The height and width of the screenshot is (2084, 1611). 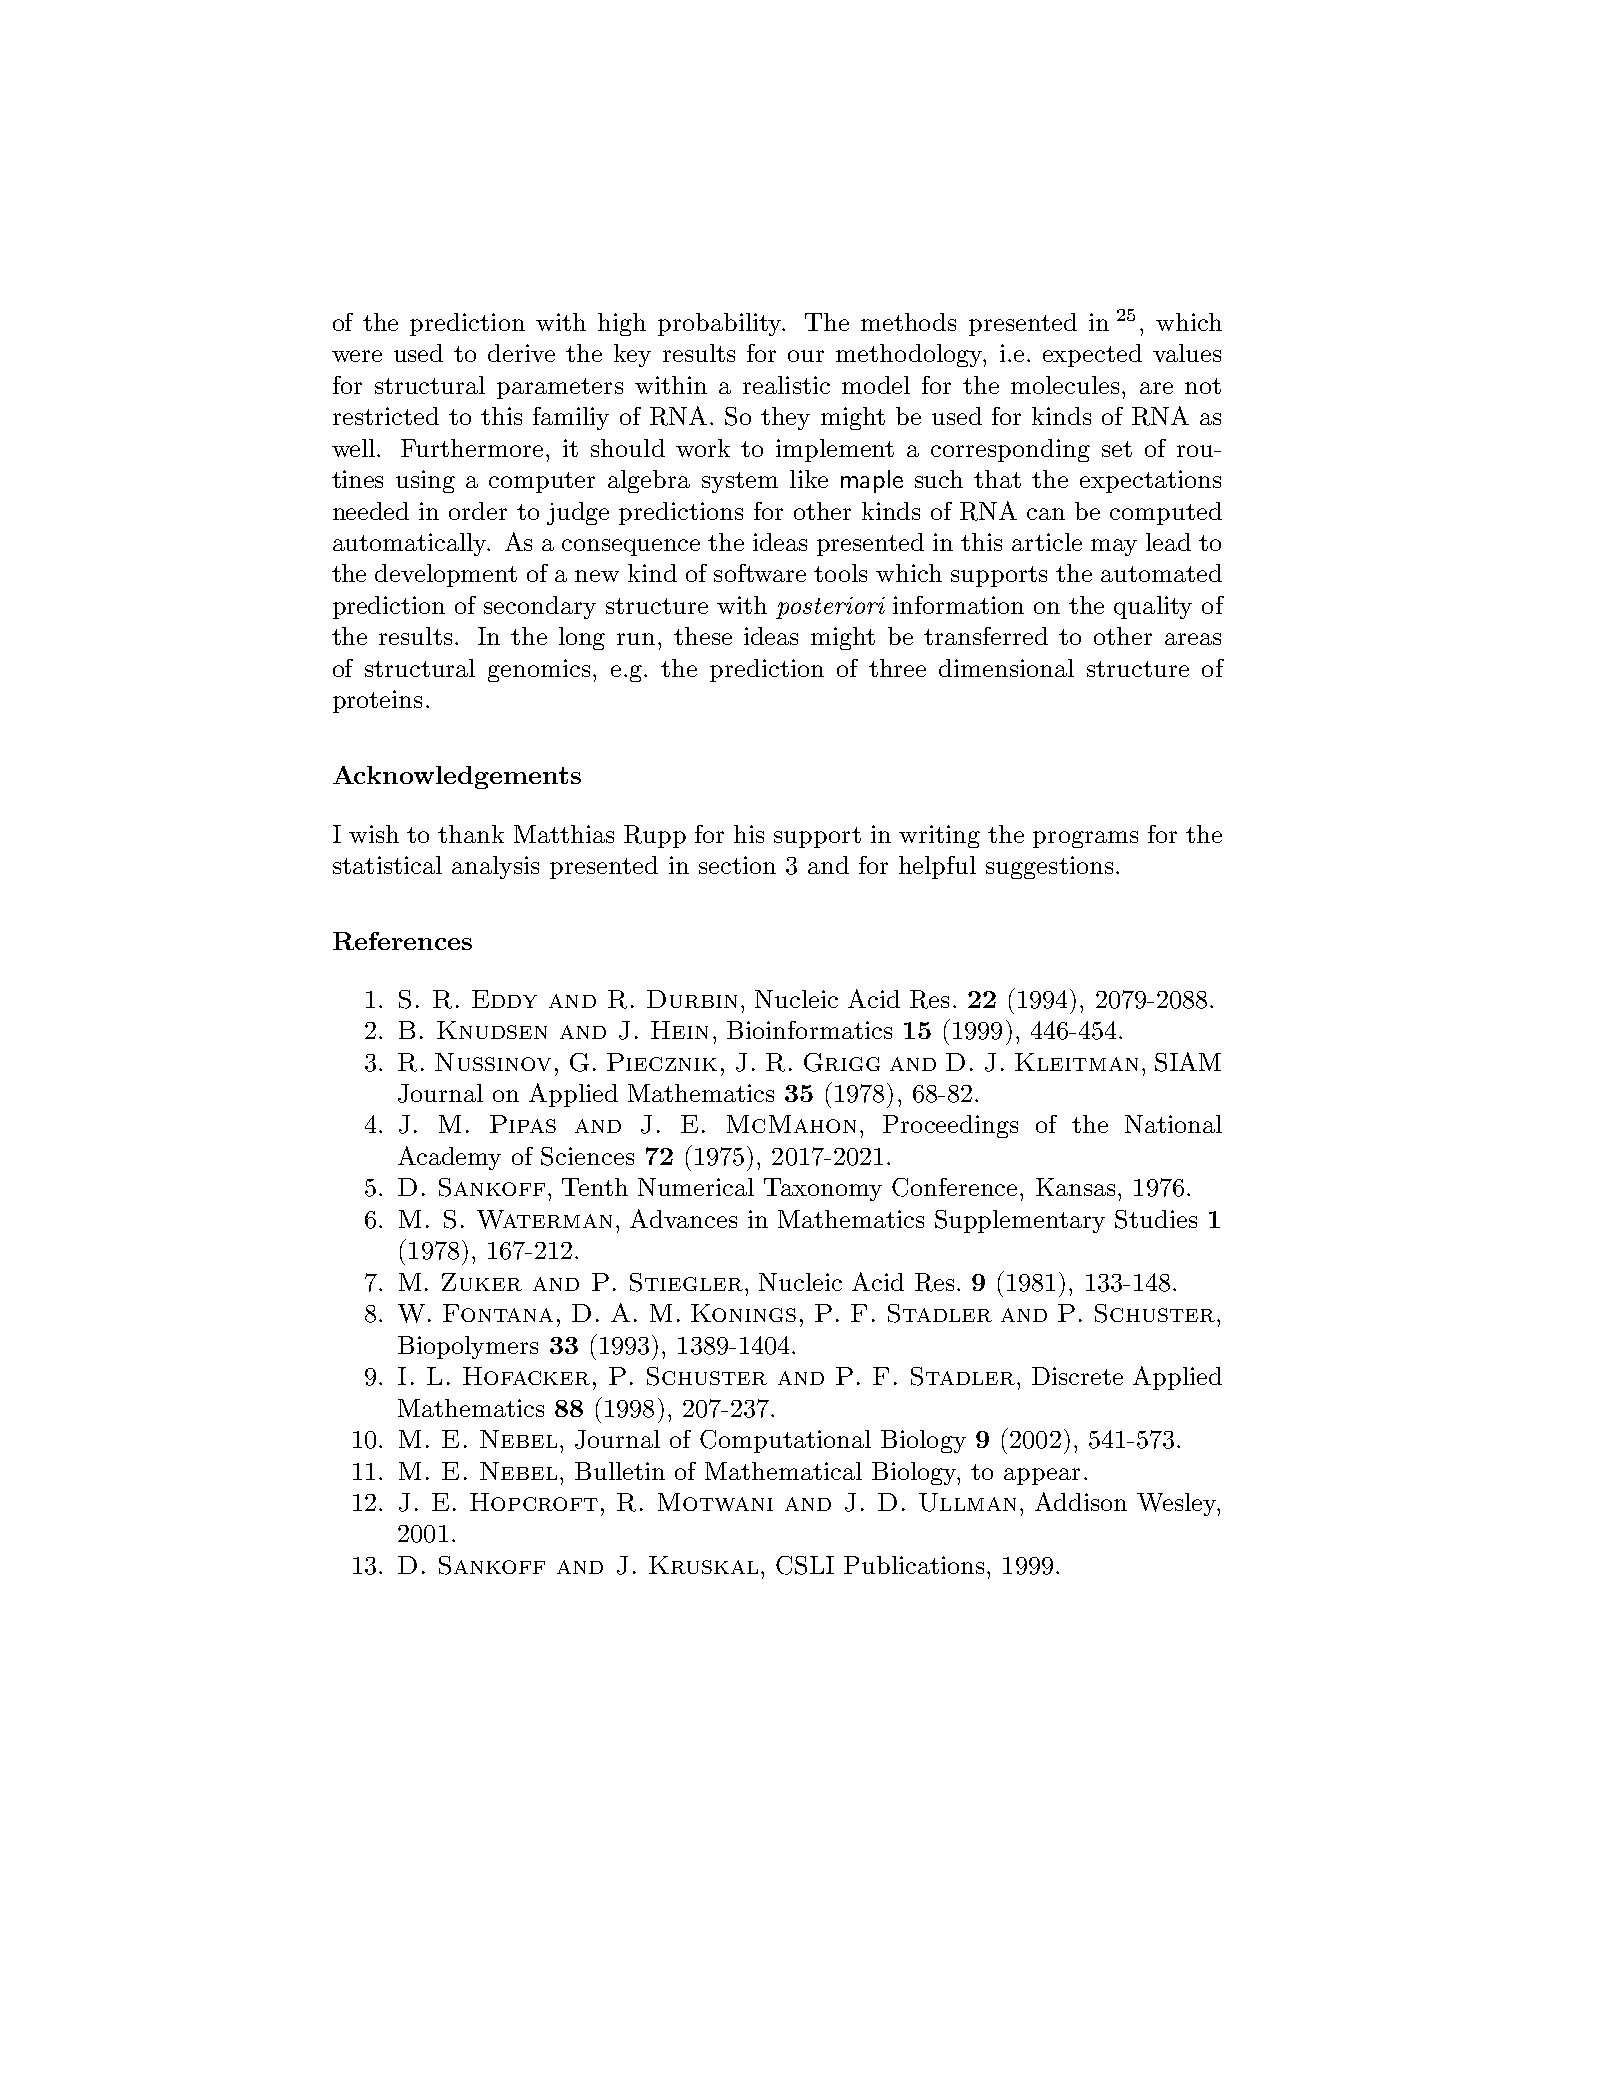 What do you see at coordinates (620, 1471) in the screenshot?
I see `Bulletin` at bounding box center [620, 1471].
